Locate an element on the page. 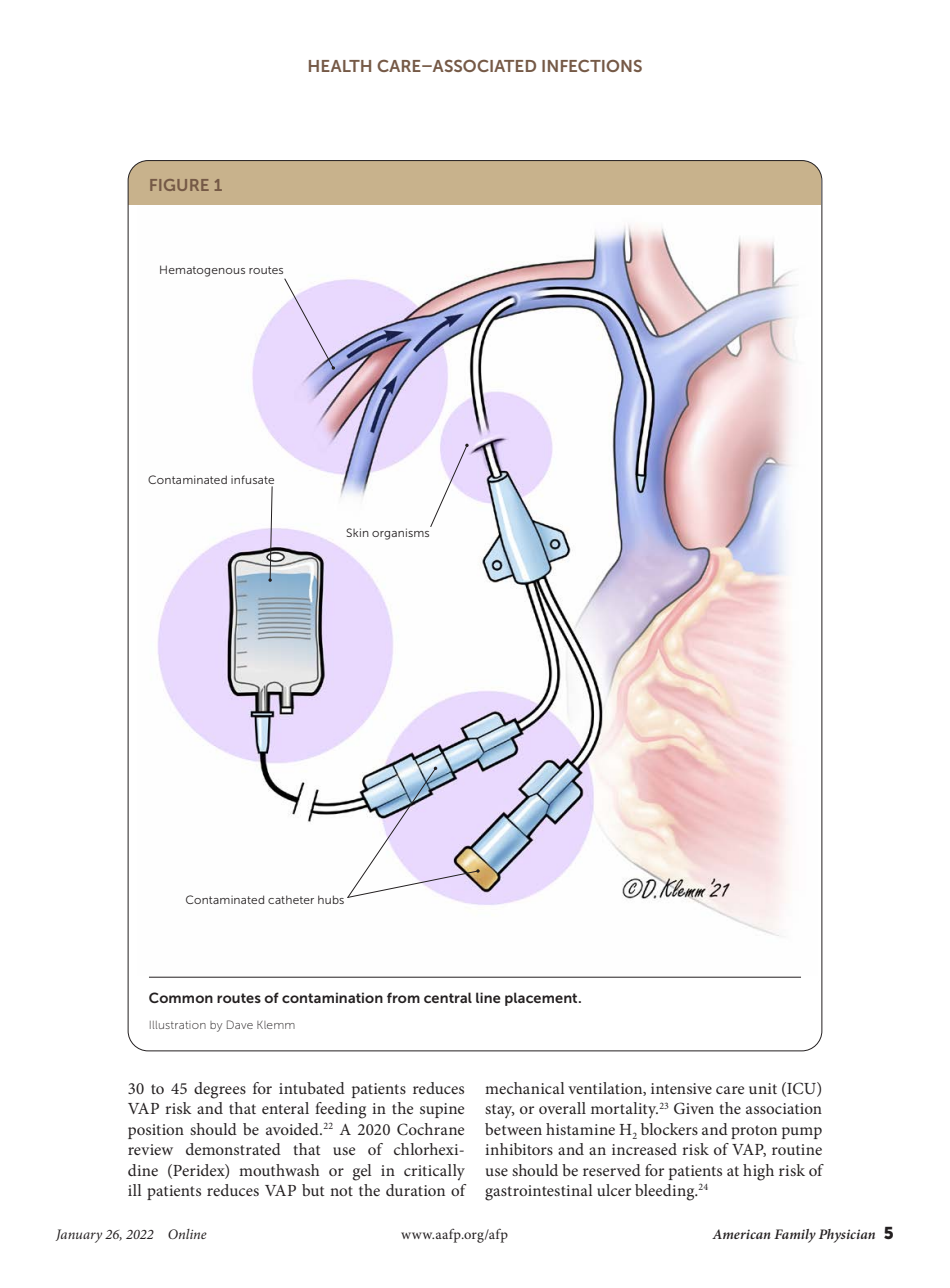 This document has width=950, height=1288. FIGURE is located at coordinates (179, 185).
